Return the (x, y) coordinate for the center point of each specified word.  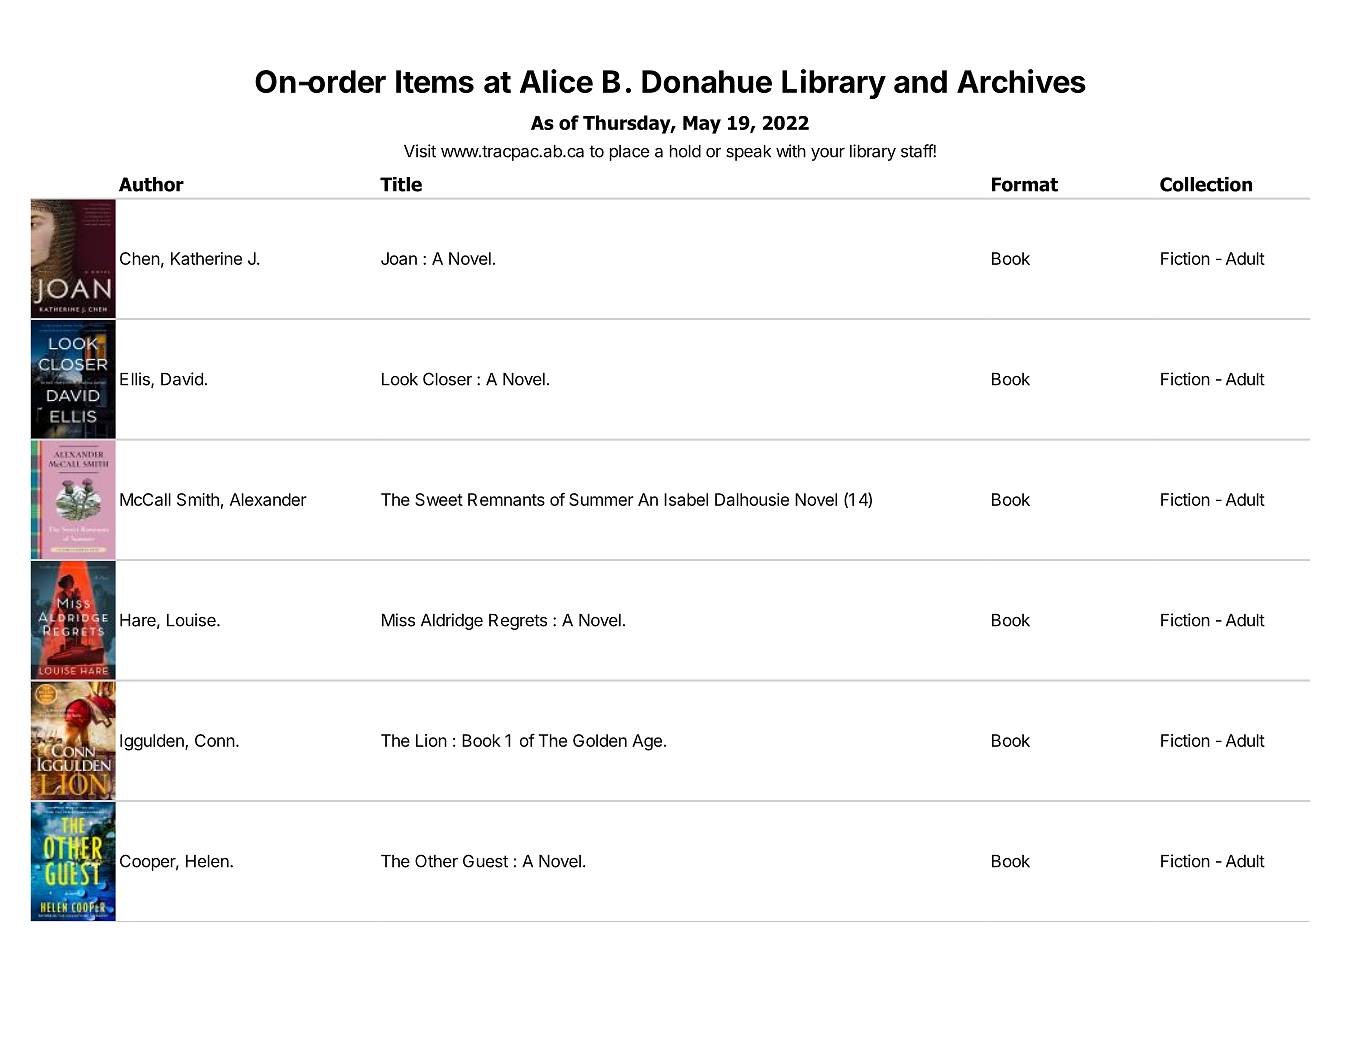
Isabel (686, 499)
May (702, 125)
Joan (399, 258)
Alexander (268, 499)
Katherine (206, 258)
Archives (1021, 81)
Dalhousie (752, 499)
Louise (192, 620)
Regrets (518, 622)
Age (647, 742)
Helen (208, 861)
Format (1025, 184)
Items (435, 81)
